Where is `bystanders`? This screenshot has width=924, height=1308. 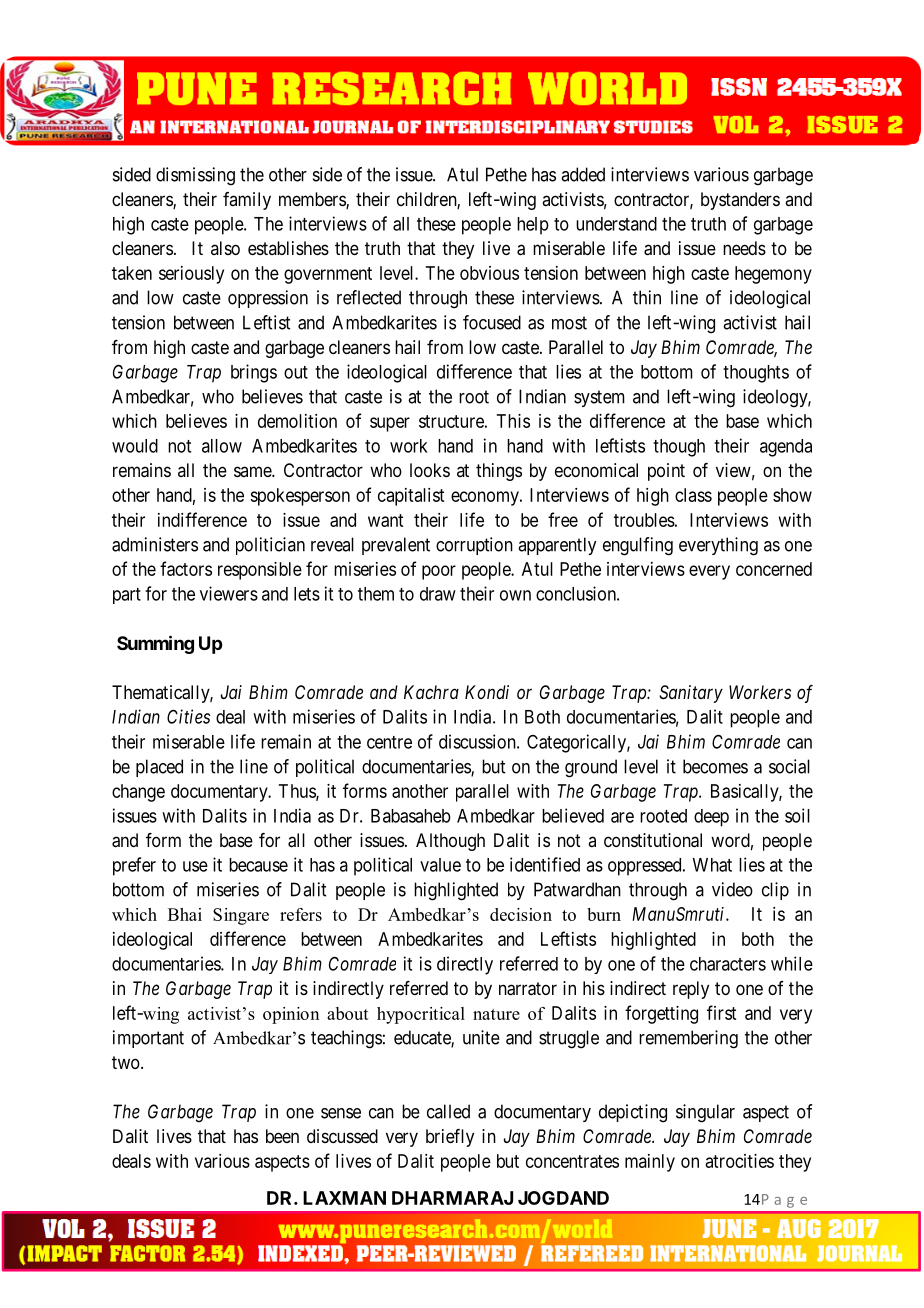
bystanders is located at coordinates (740, 201).
